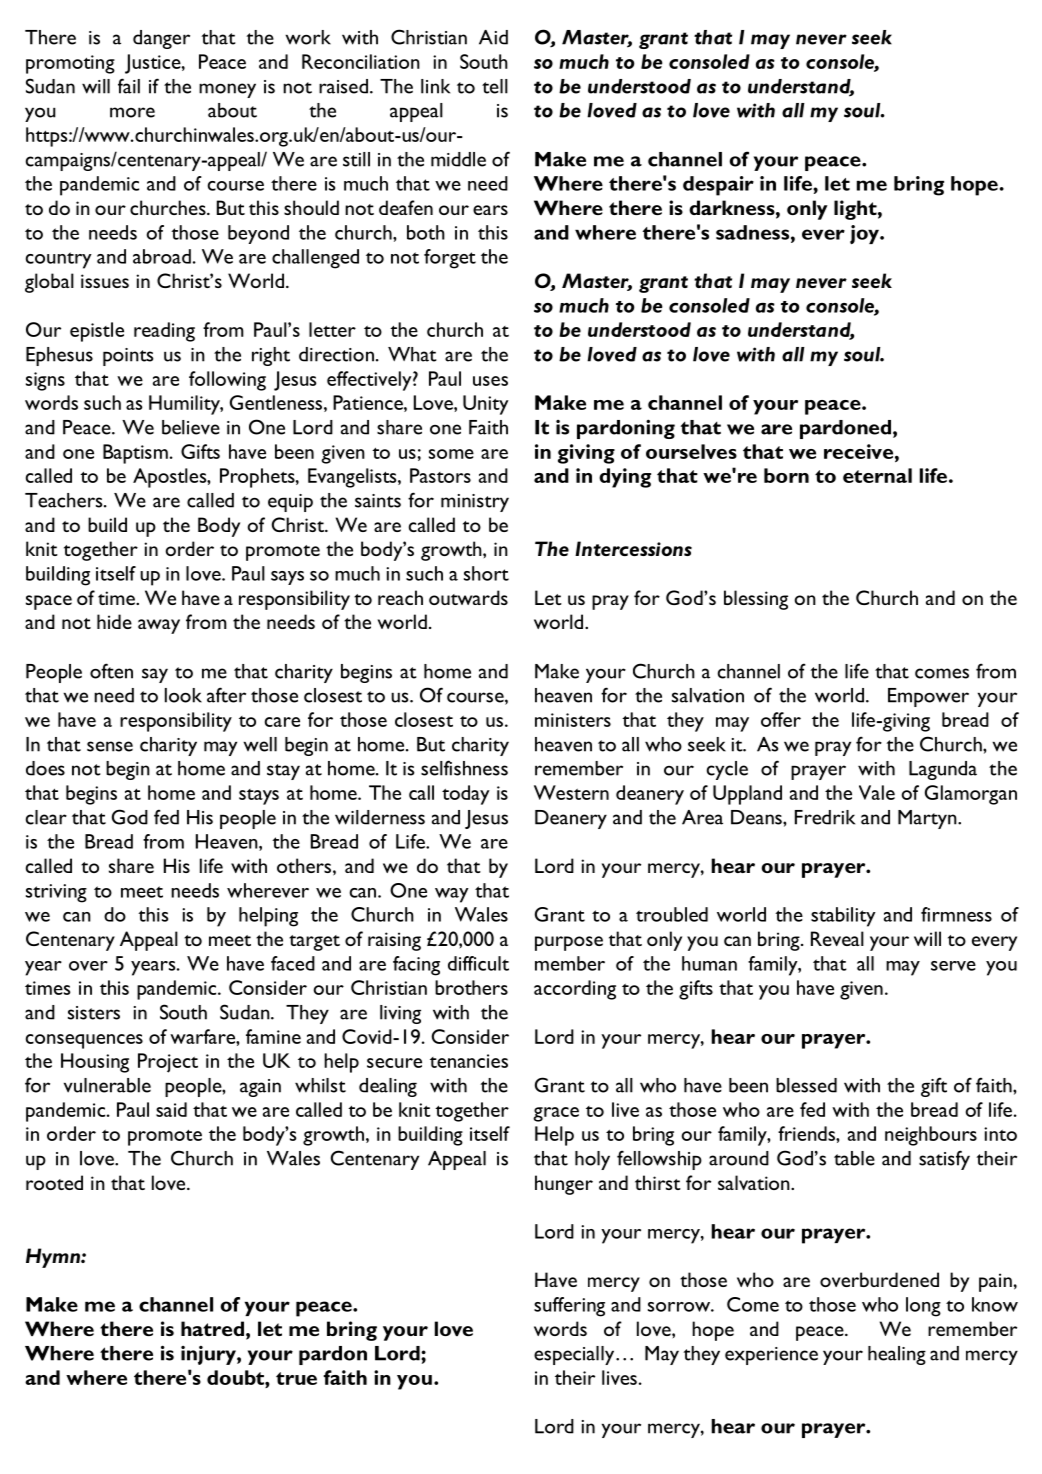 The width and height of the document is (1042, 1474). What do you see at coordinates (183, 695) in the document?
I see `look` at bounding box center [183, 695].
